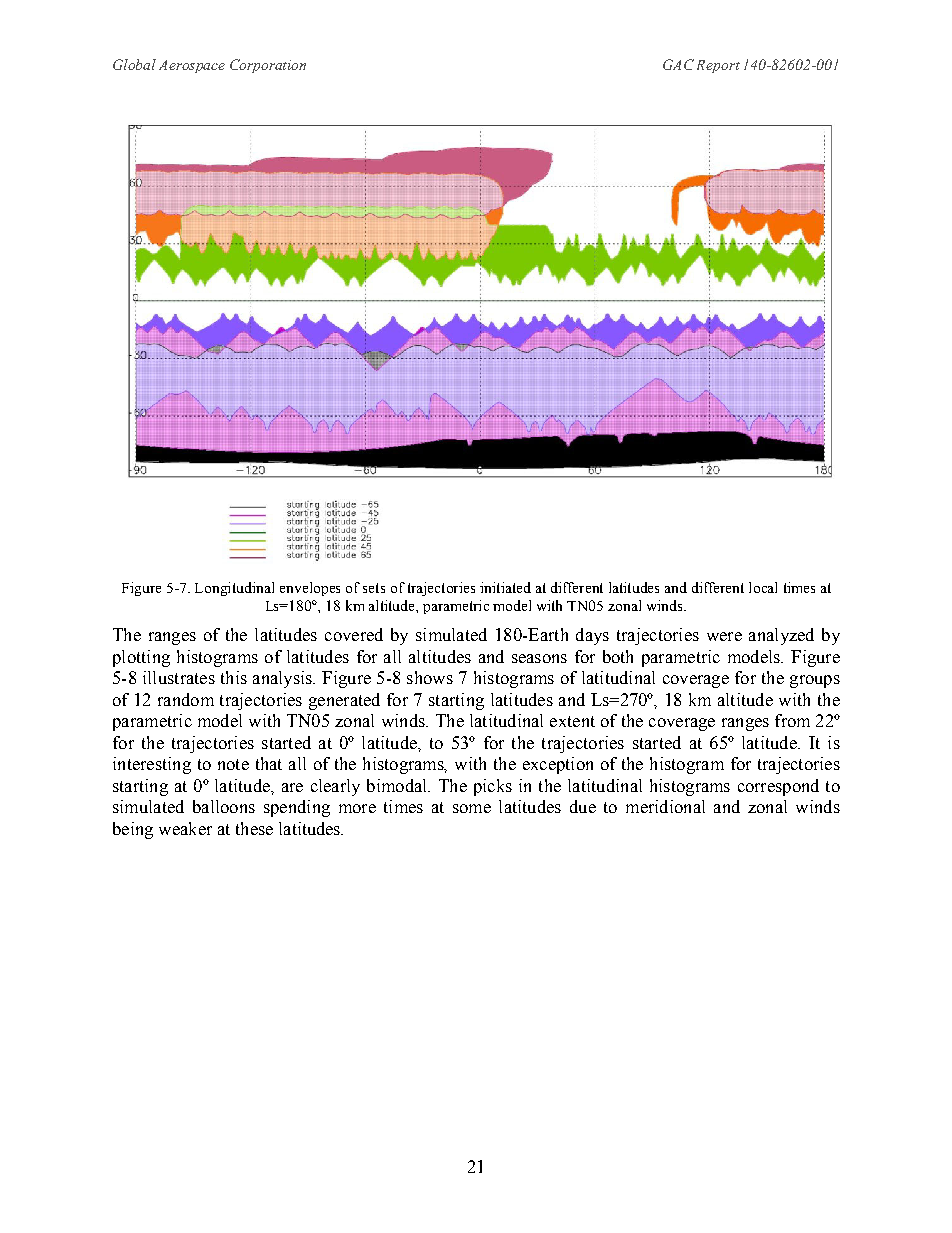  What do you see at coordinates (724, 636) in the image?
I see `were` at bounding box center [724, 636].
